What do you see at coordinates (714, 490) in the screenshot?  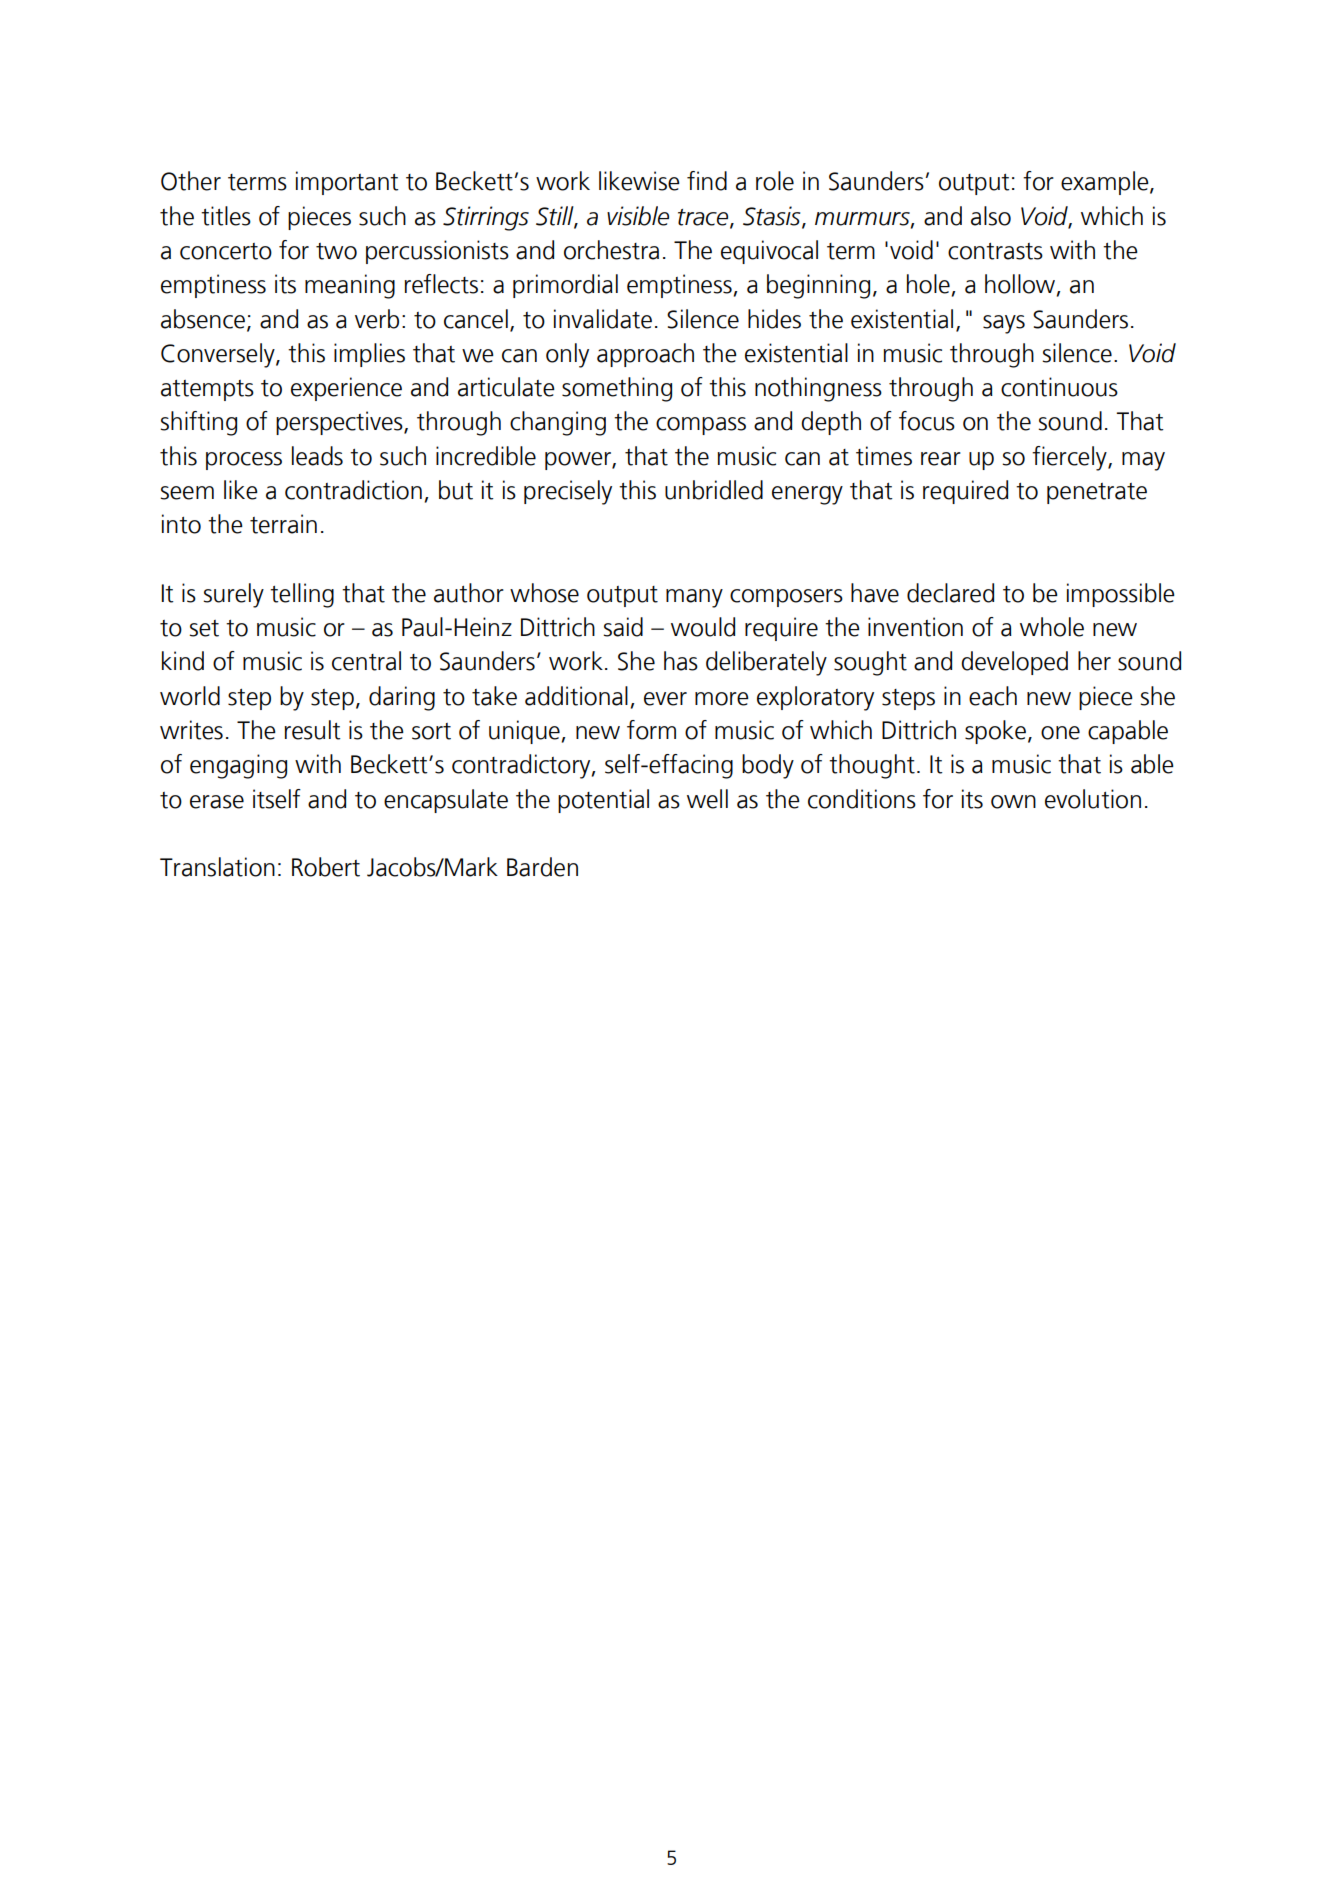 I see `unbridled` at bounding box center [714, 490].
